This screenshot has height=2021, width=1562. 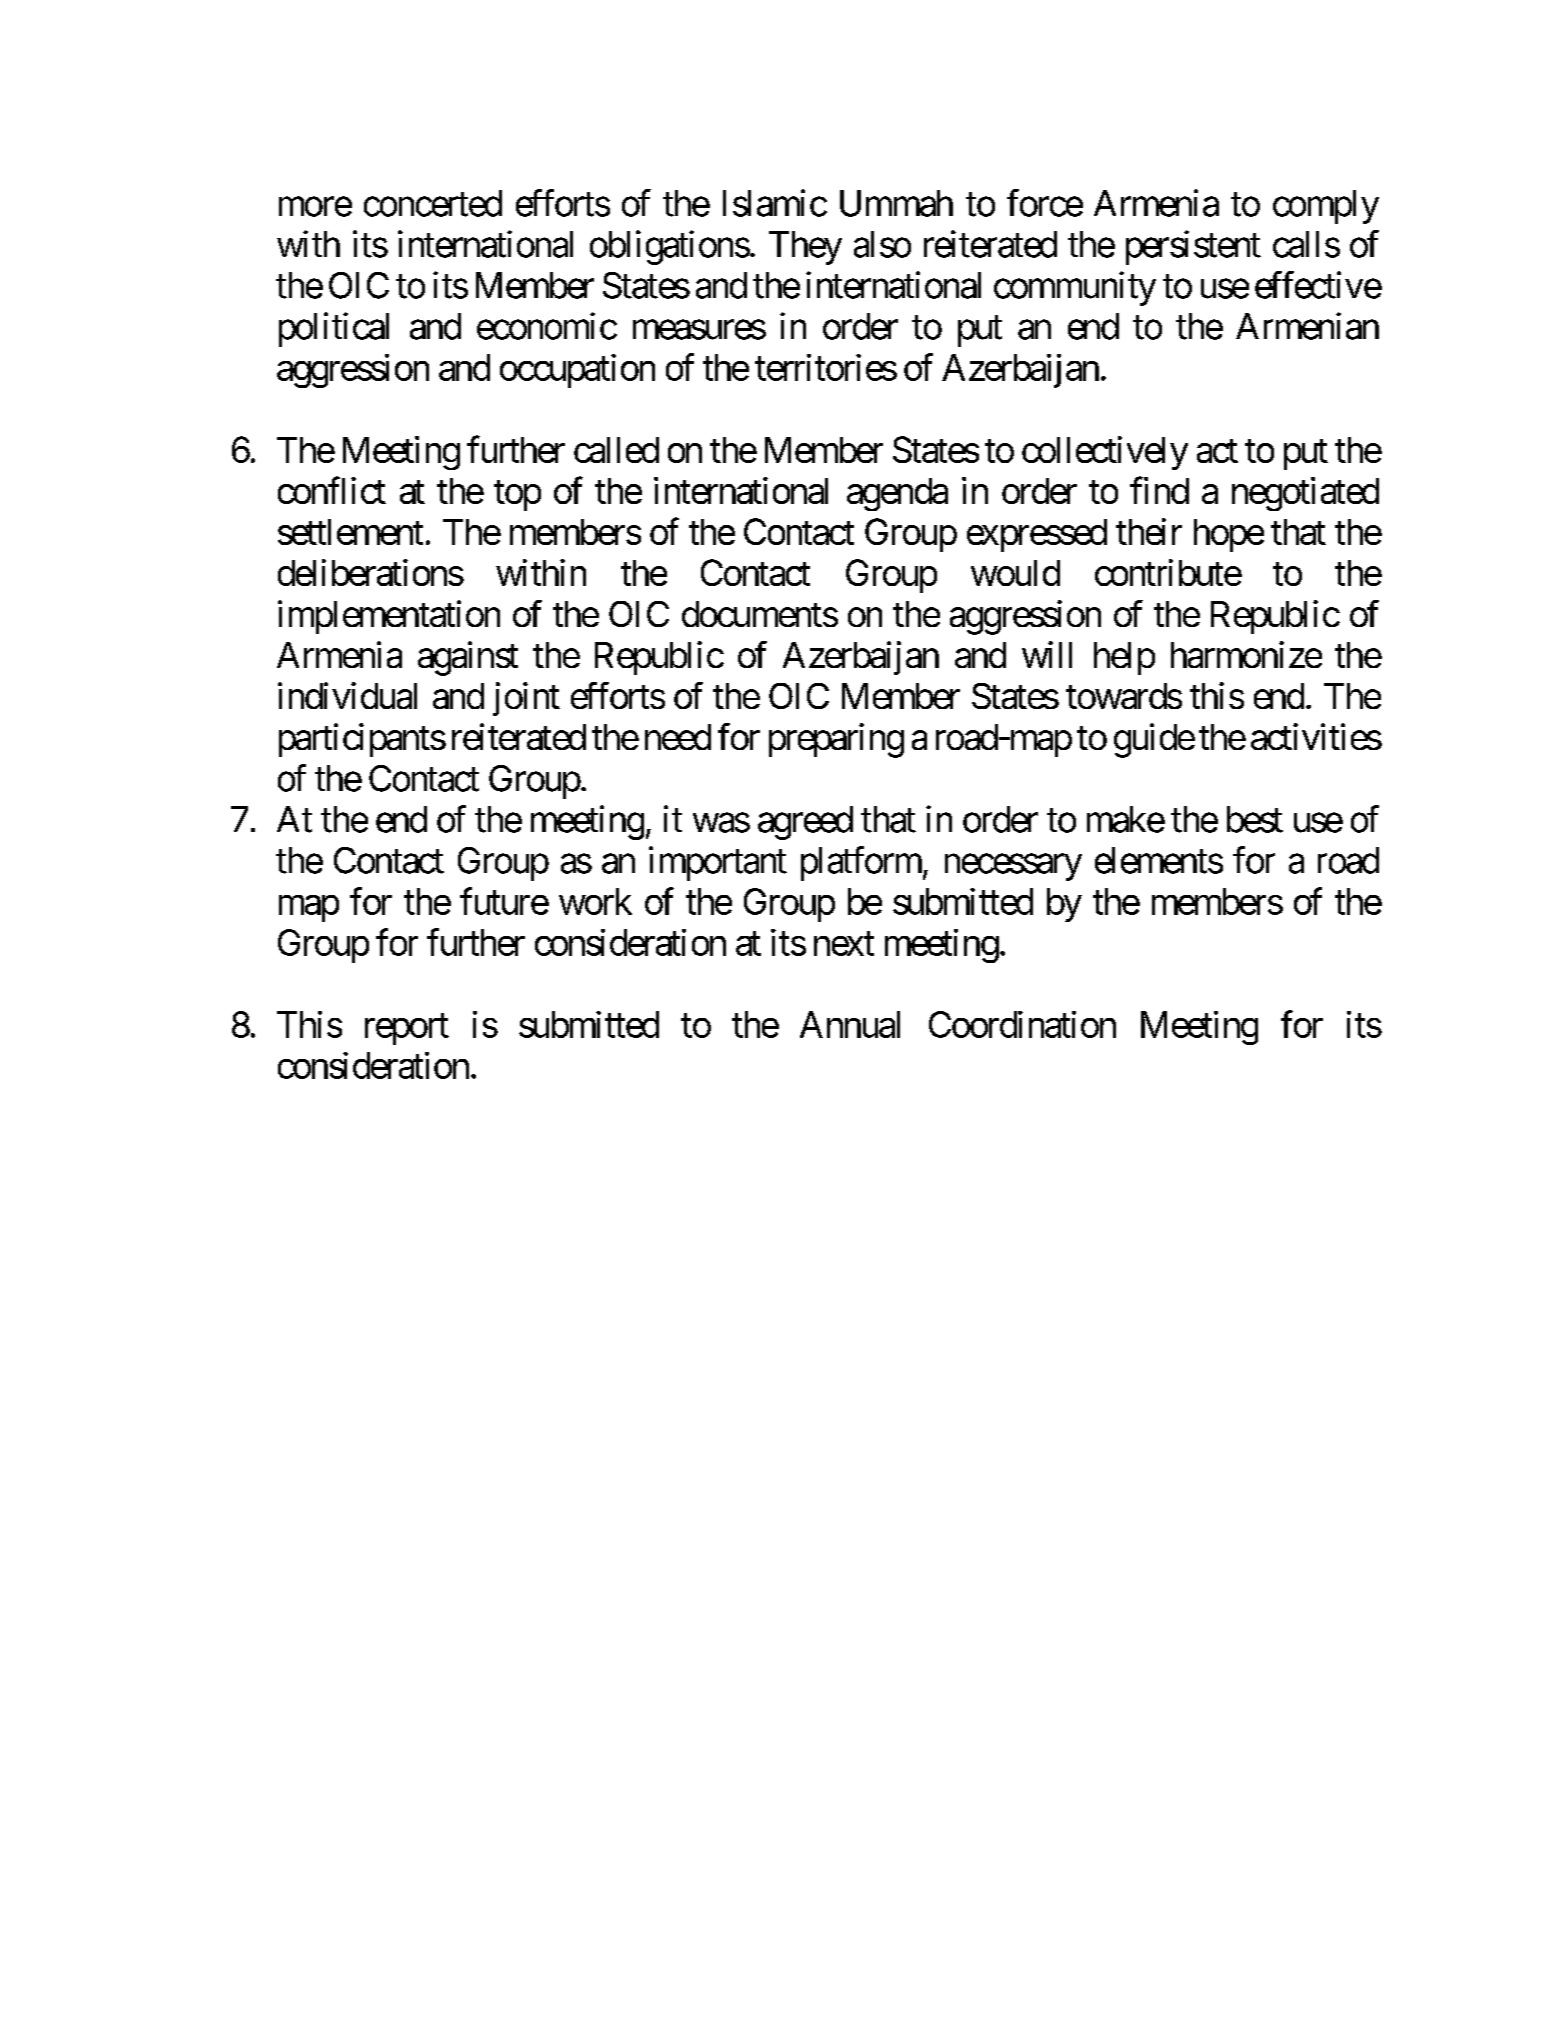 I want to click on find, so click(x=1159, y=490).
